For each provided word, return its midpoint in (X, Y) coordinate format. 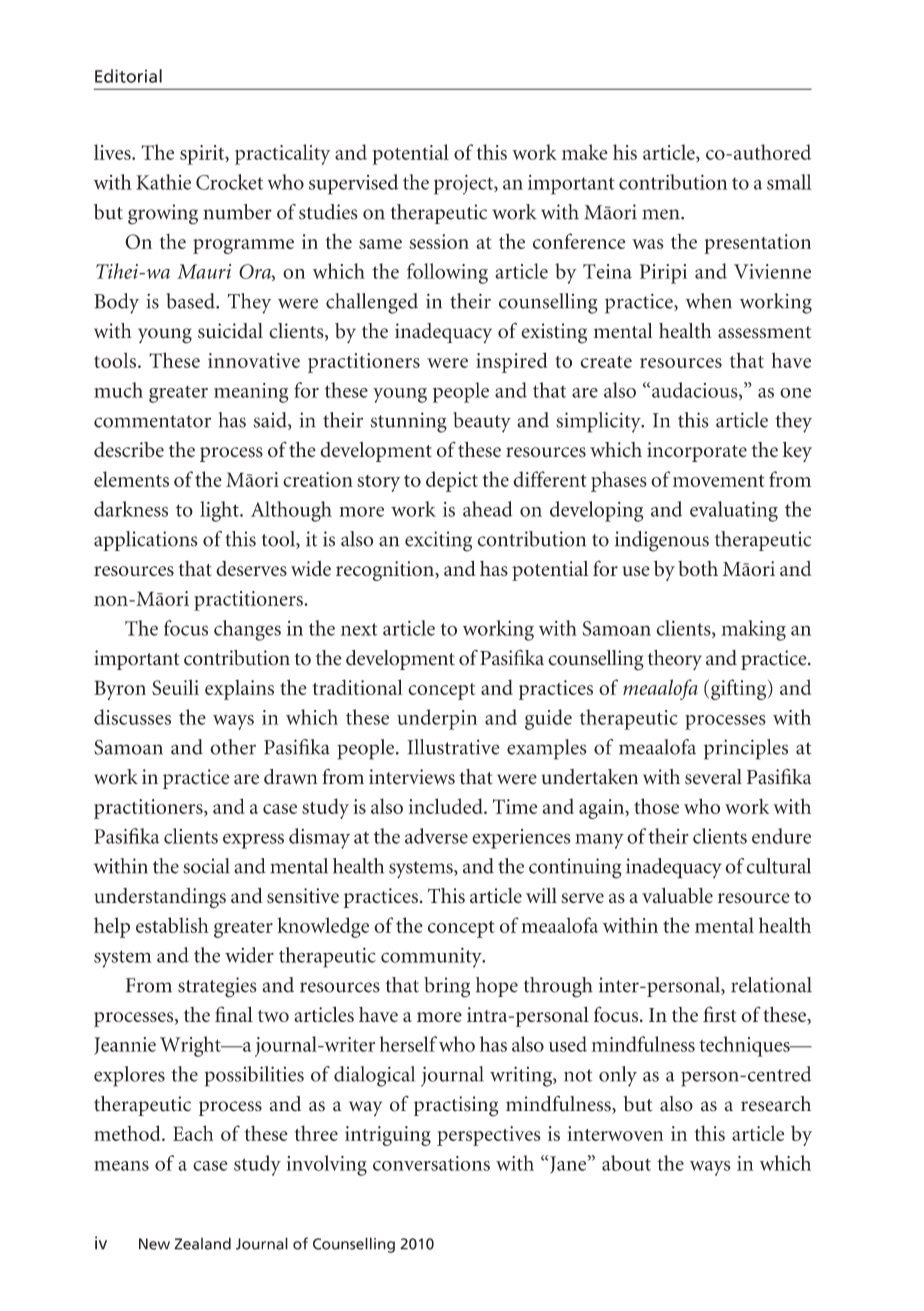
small (789, 182)
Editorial (128, 76)
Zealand (202, 1243)
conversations (431, 1163)
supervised (353, 184)
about (626, 1163)
